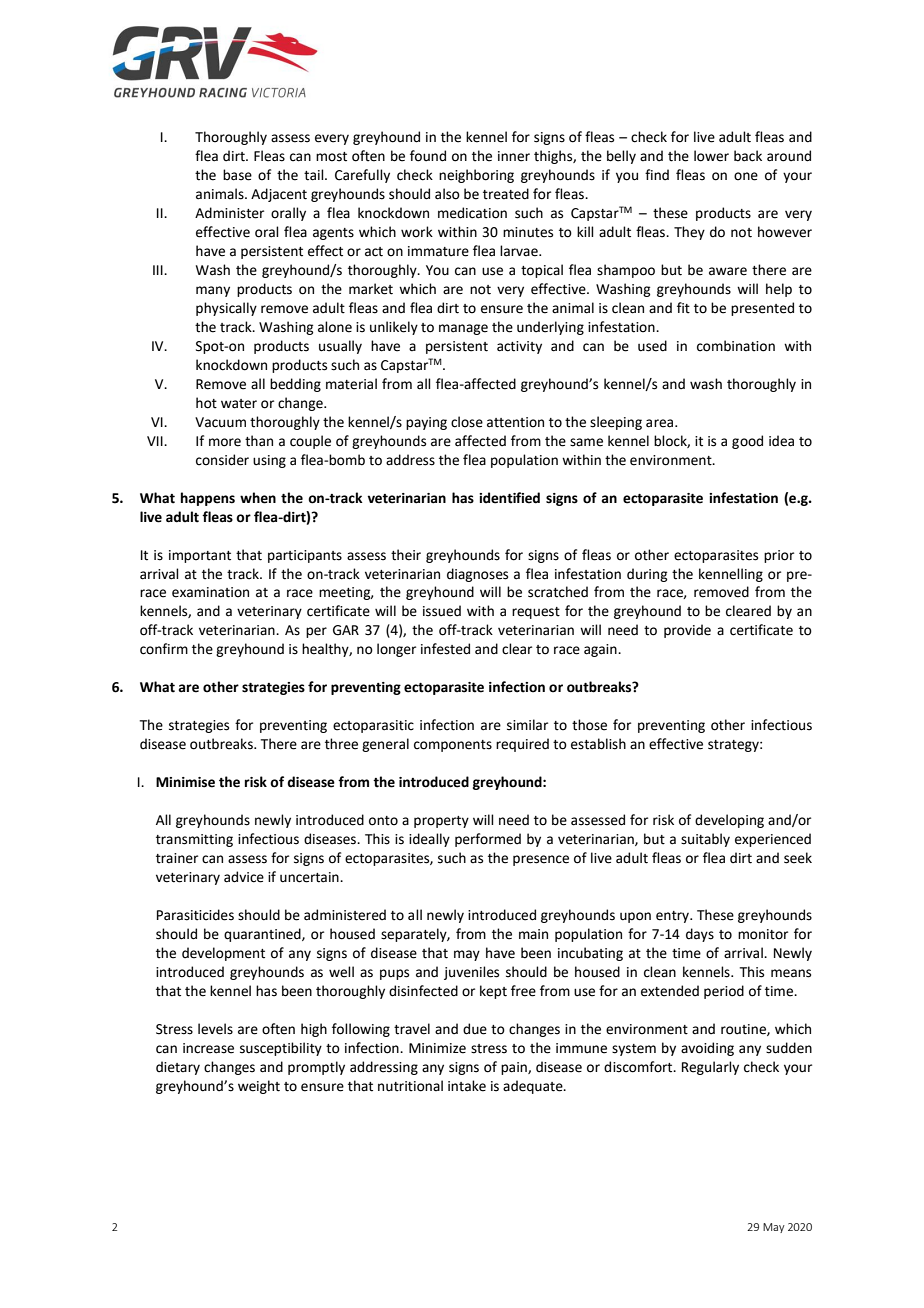  I want to click on issued, so click(442, 611).
